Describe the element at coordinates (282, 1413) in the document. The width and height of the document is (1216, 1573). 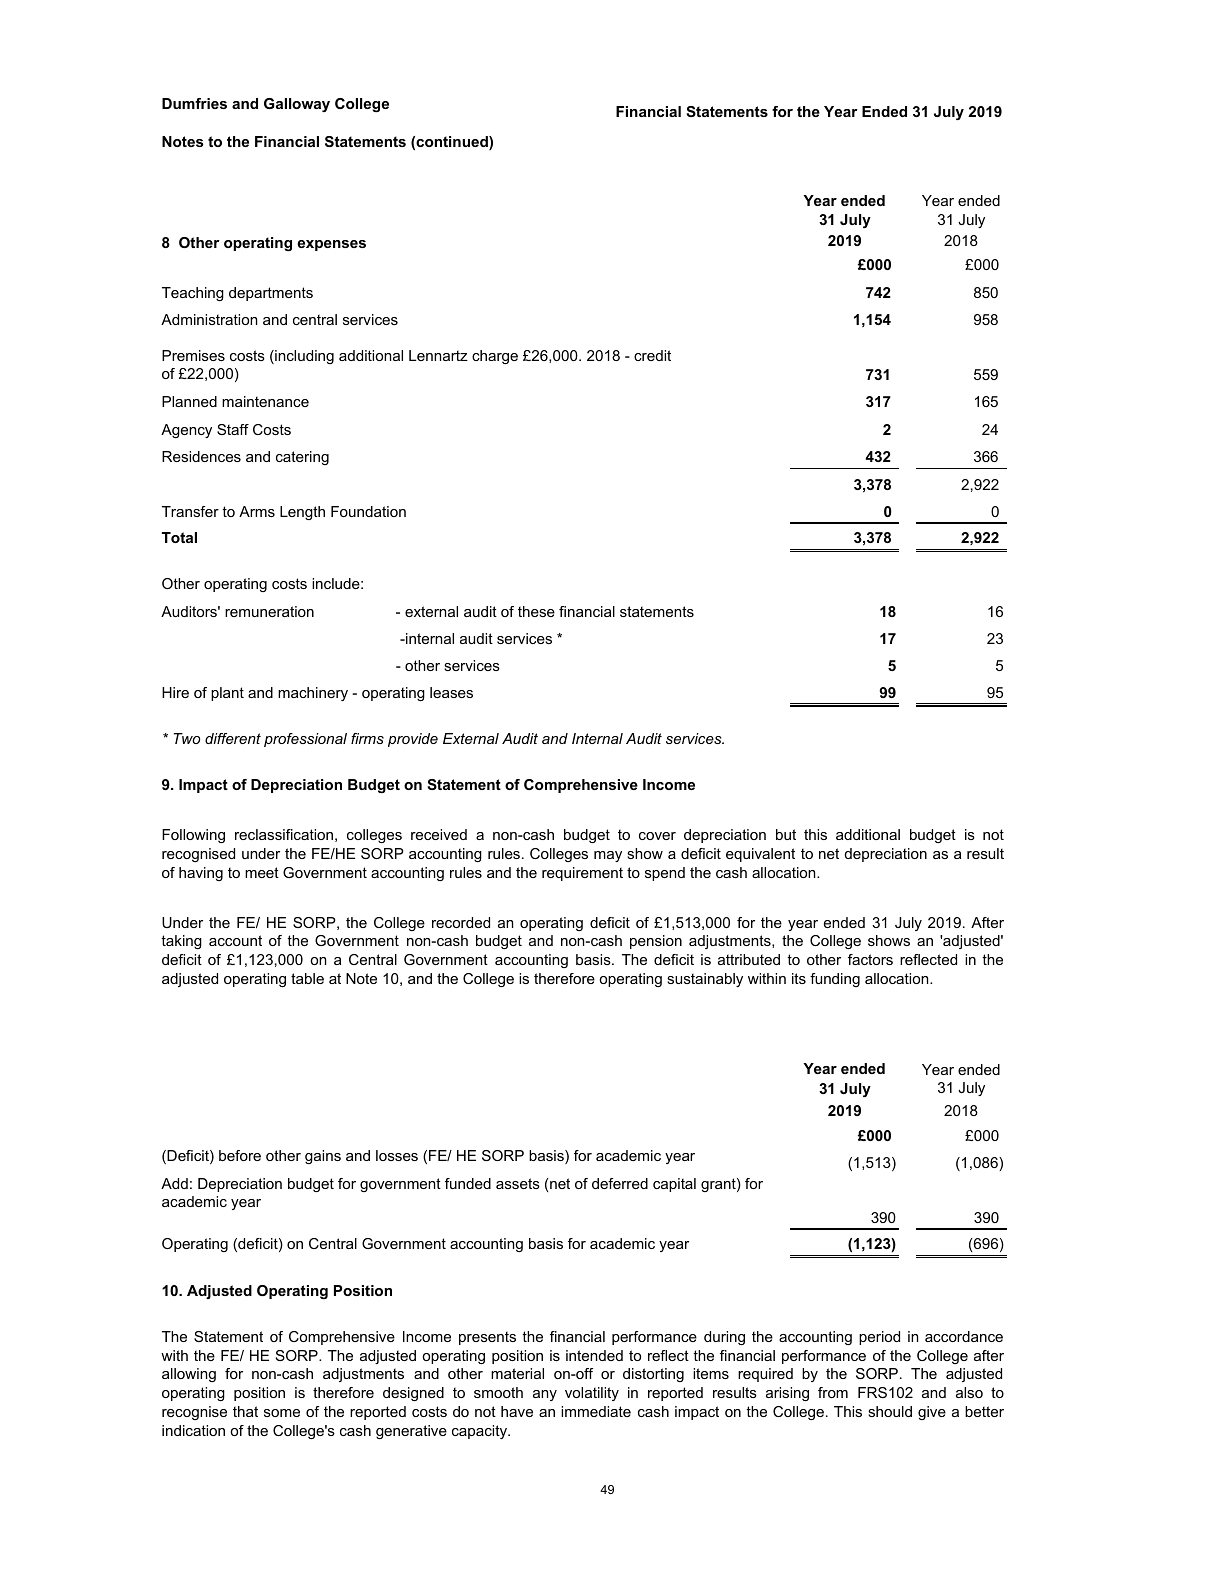
I see `some` at that location.
